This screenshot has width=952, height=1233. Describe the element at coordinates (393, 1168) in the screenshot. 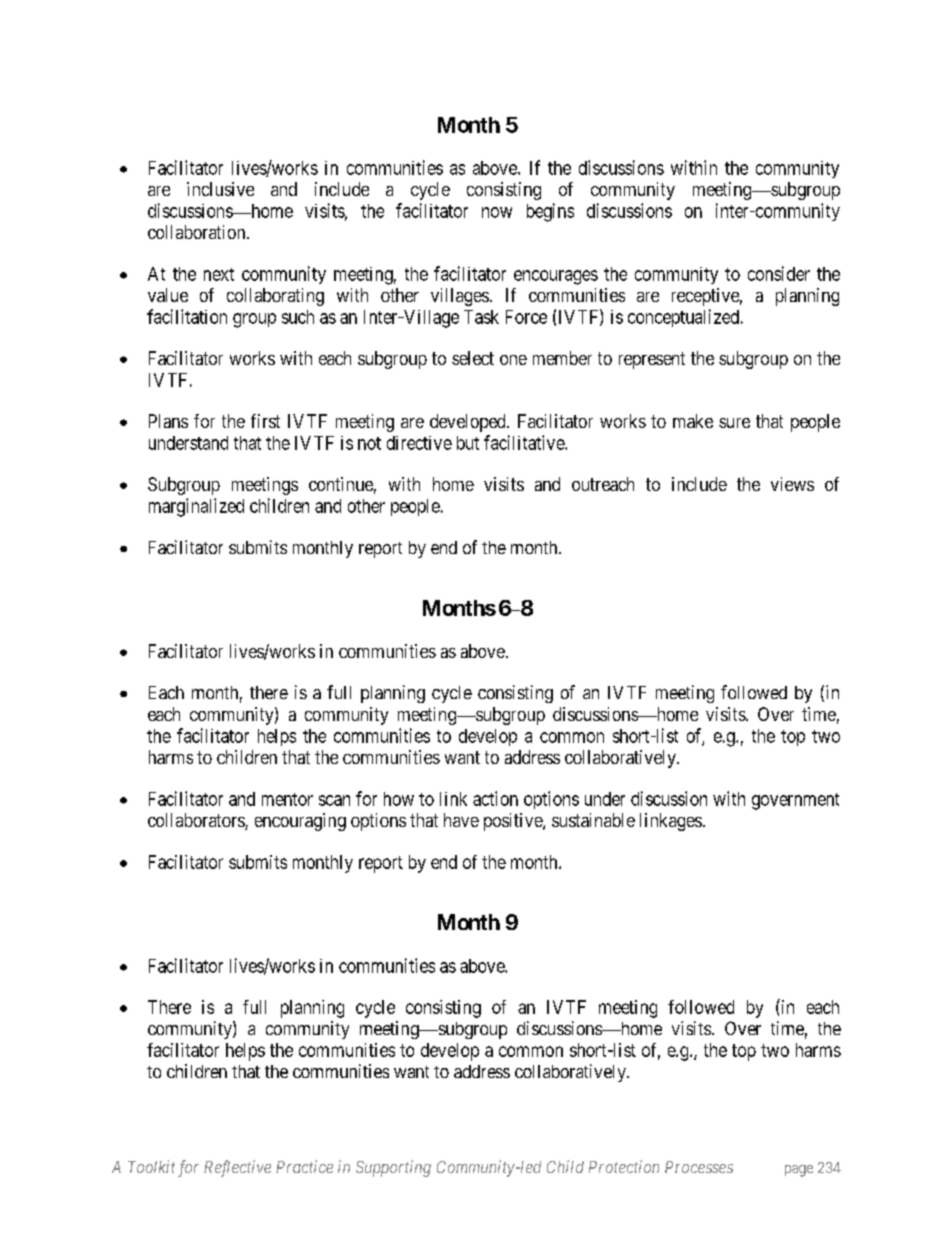

I see `Supporting` at that location.
